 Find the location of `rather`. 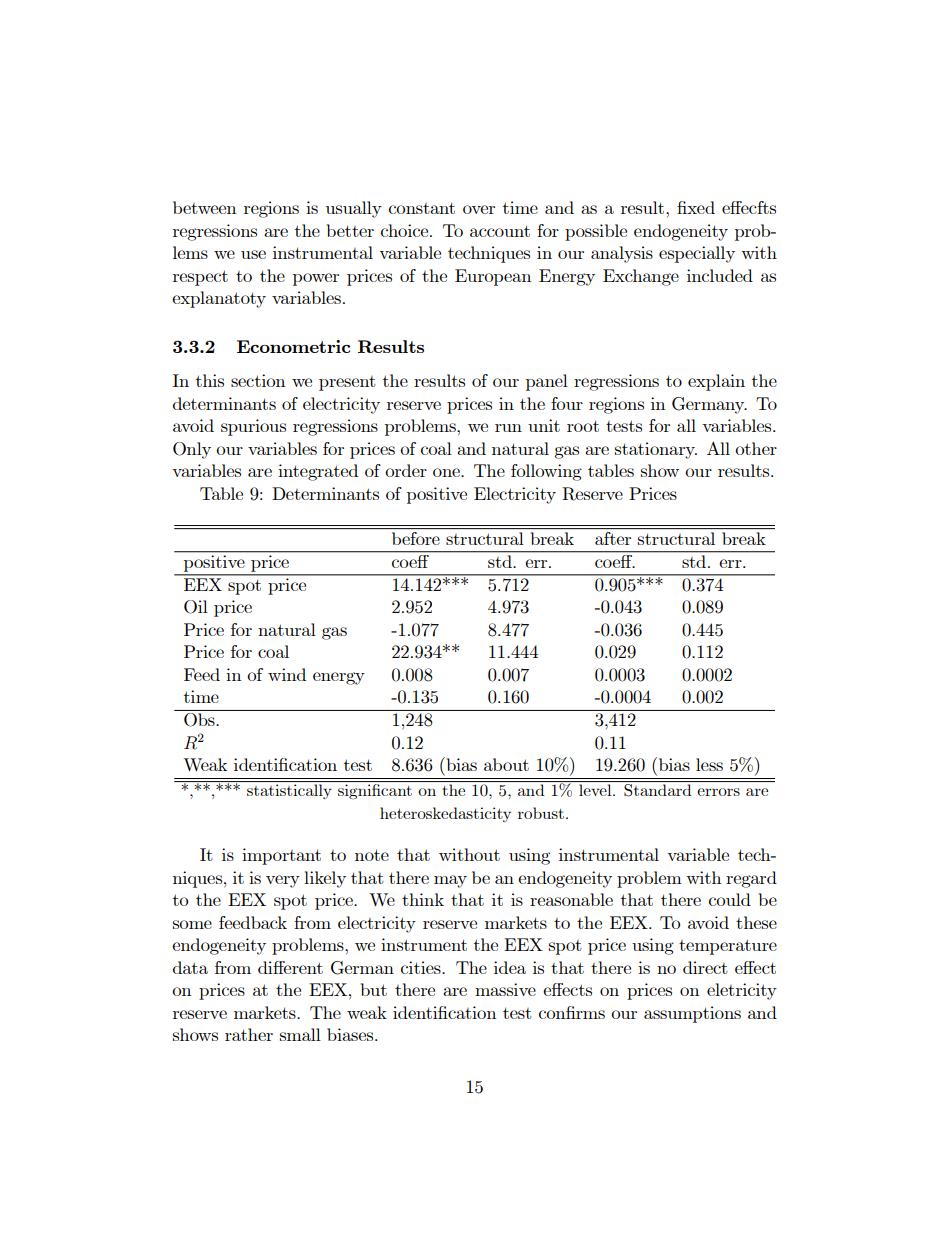

rather is located at coordinates (249, 1034).
